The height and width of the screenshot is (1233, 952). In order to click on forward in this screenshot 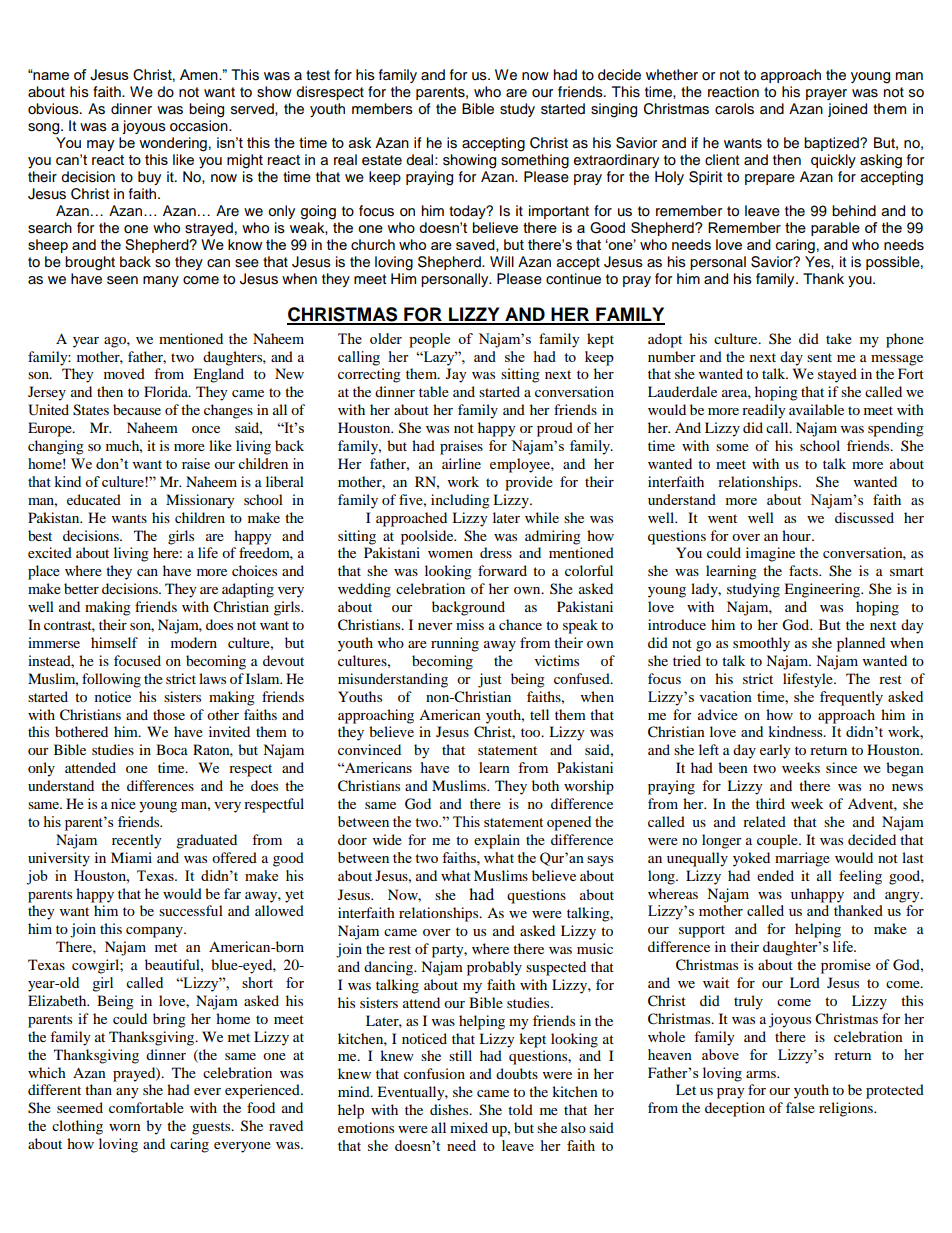, I will do `click(502, 570)`.
